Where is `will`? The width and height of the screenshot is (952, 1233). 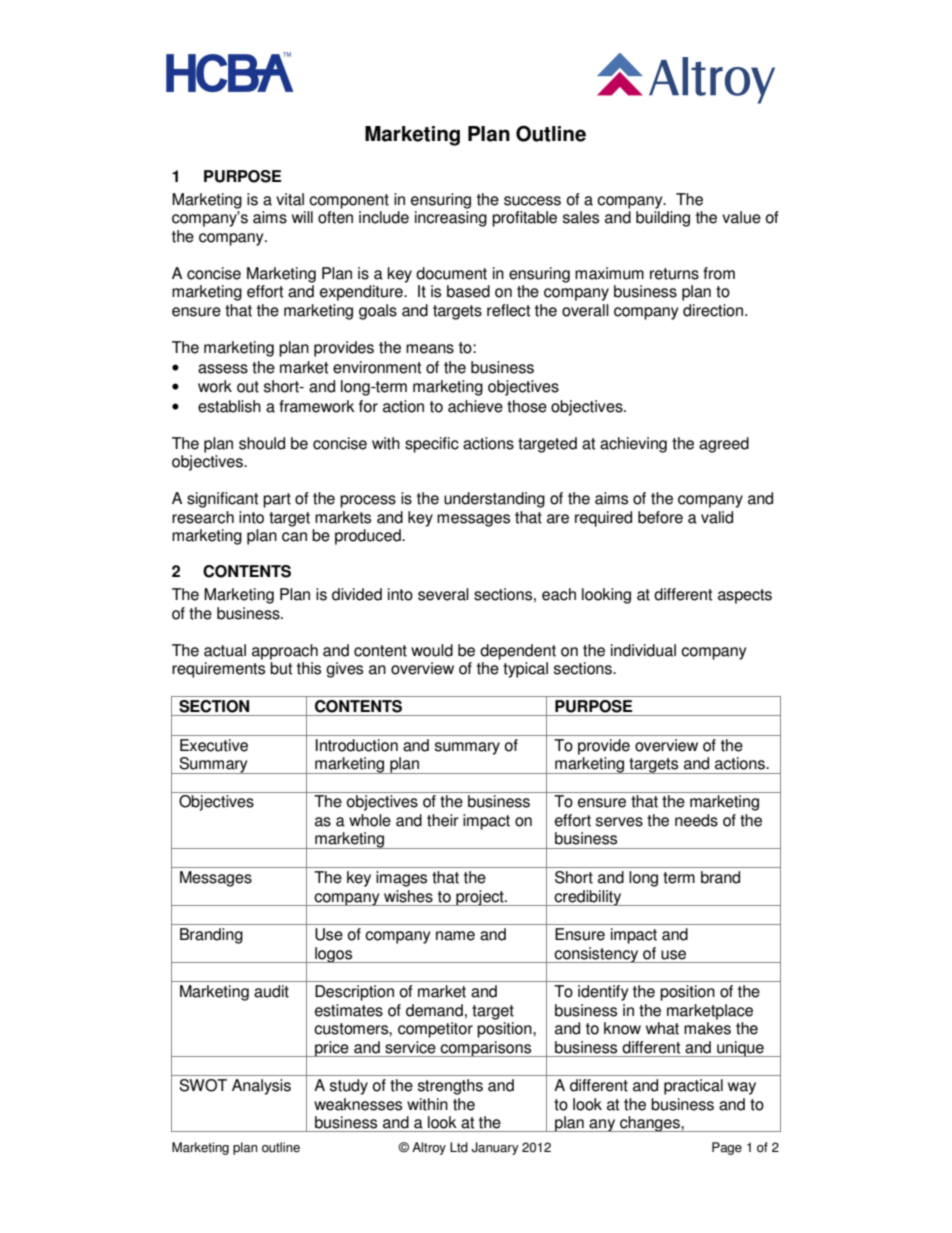 will is located at coordinates (302, 217).
